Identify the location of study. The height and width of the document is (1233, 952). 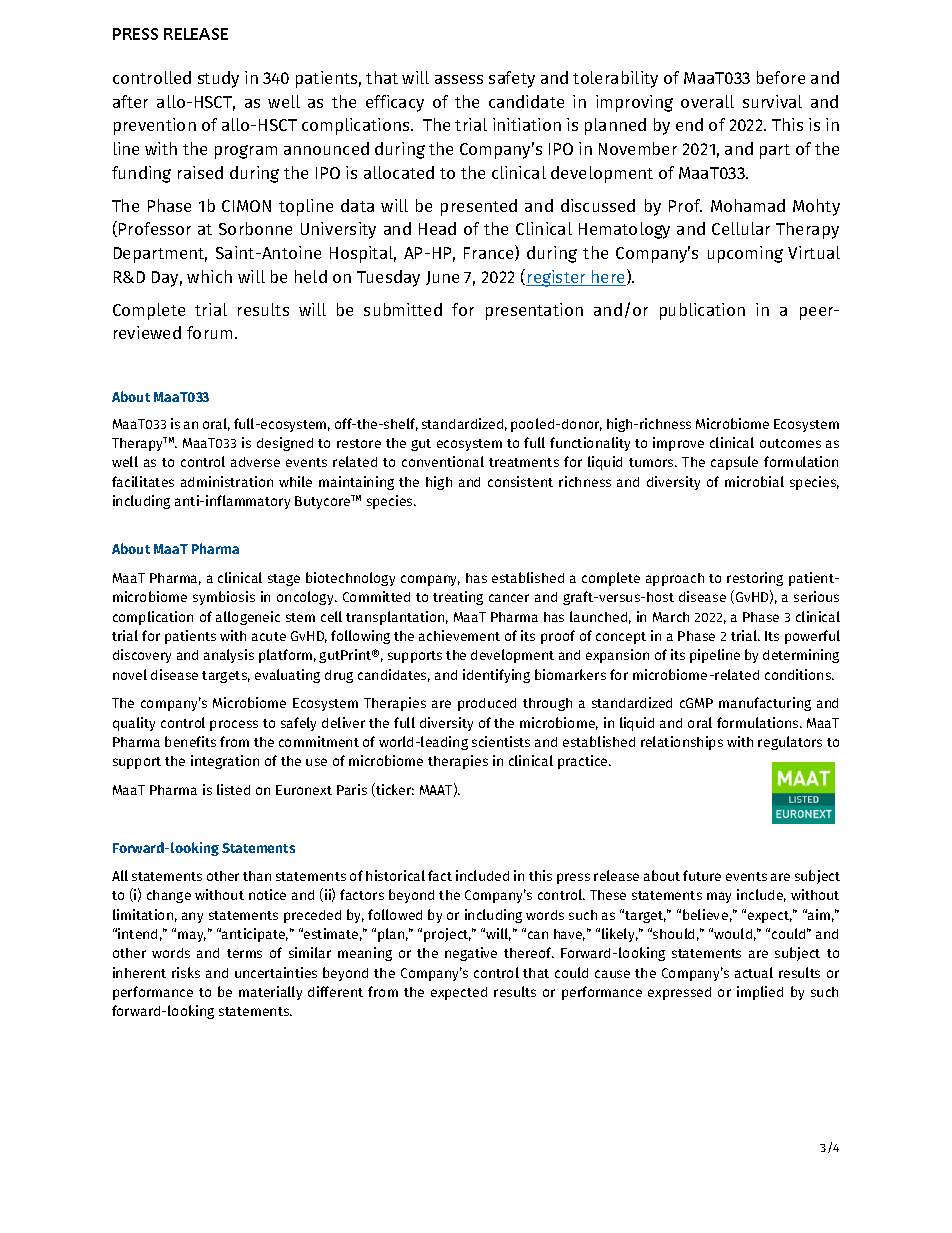
(218, 79).
